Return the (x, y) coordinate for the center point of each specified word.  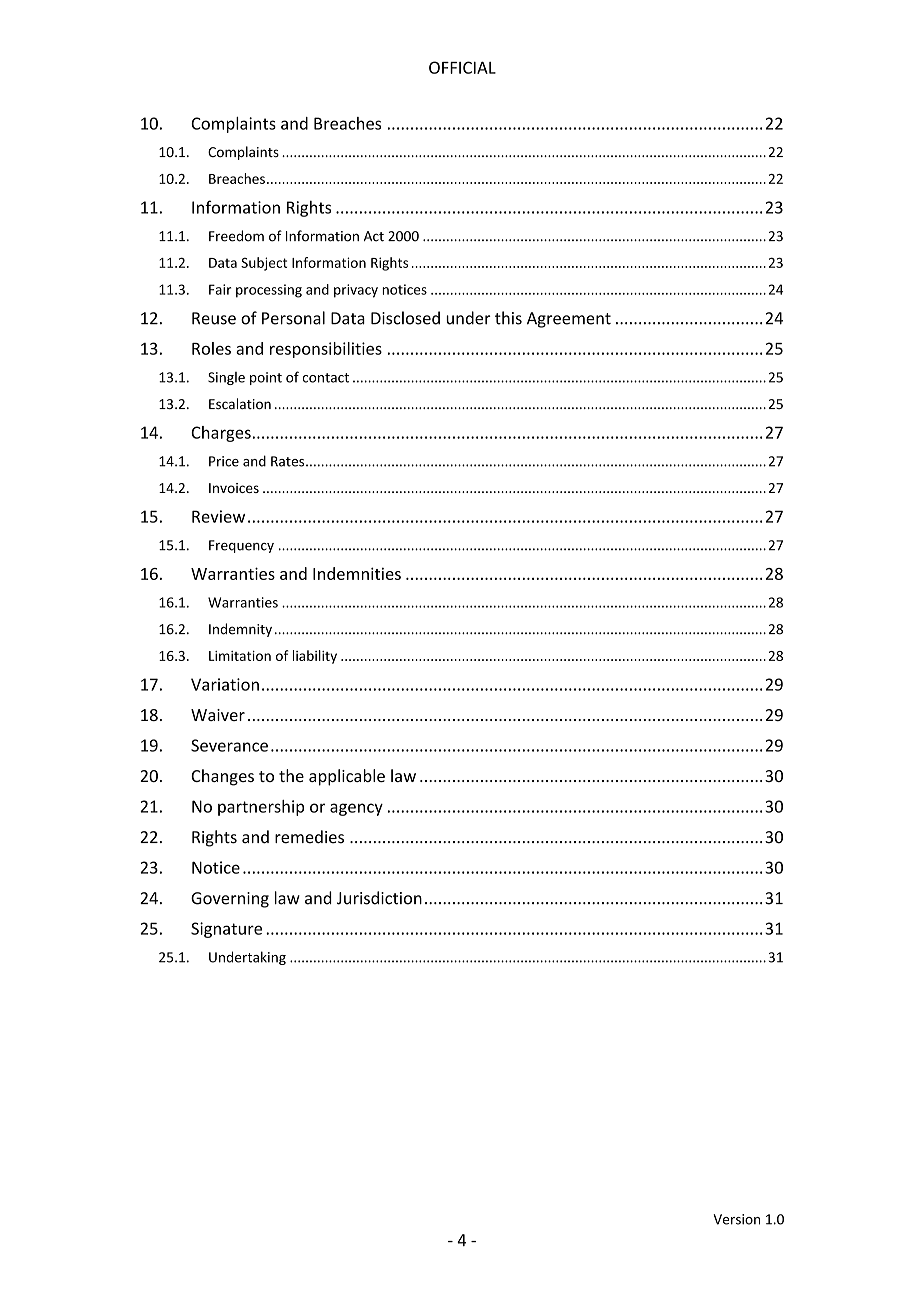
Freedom (236, 236)
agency (356, 809)
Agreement (569, 320)
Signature (226, 930)
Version (736, 1219)
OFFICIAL (462, 67)
